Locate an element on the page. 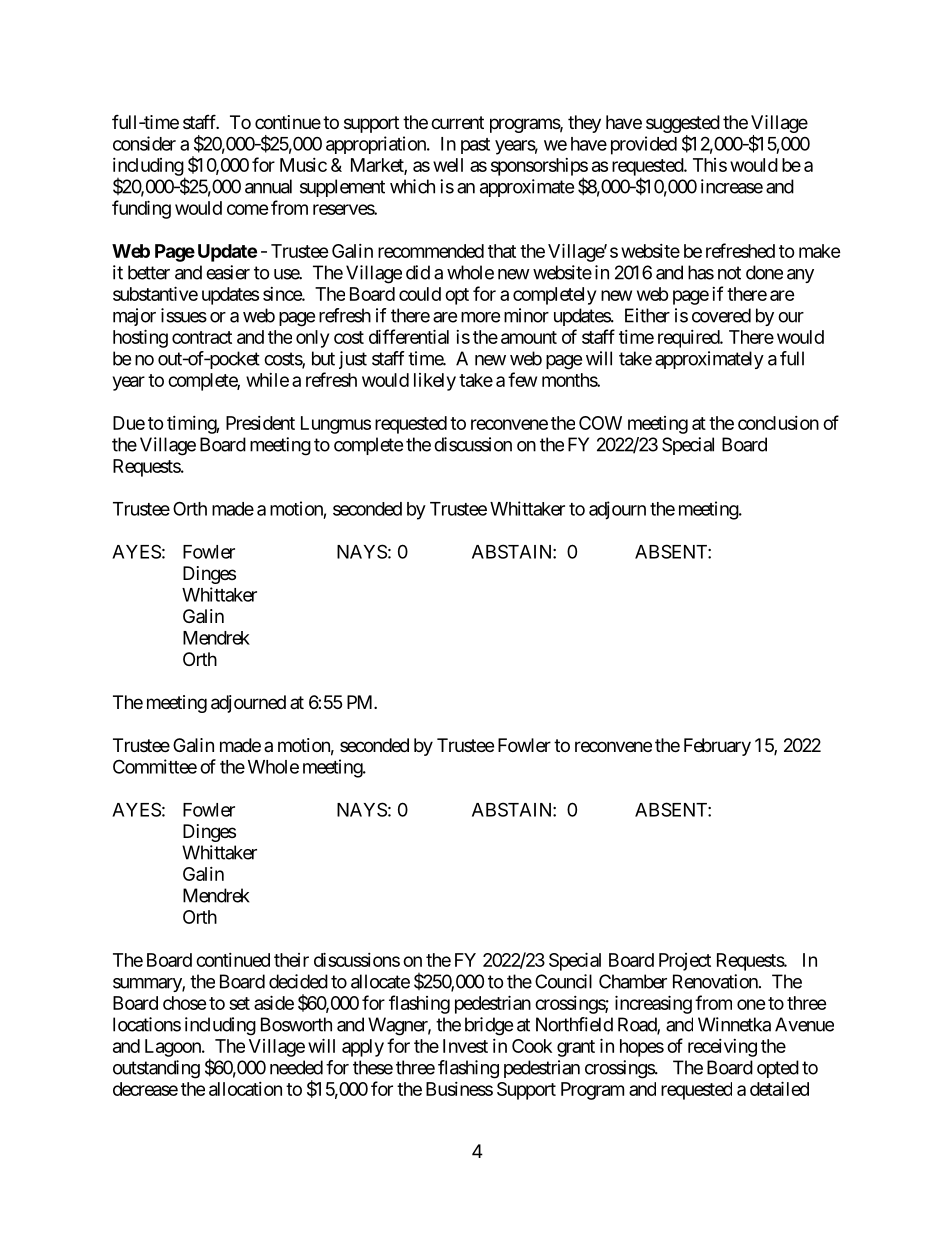 Image resolution: width=952 pixels, height=1233 pixels. past is located at coordinates (475, 146).
